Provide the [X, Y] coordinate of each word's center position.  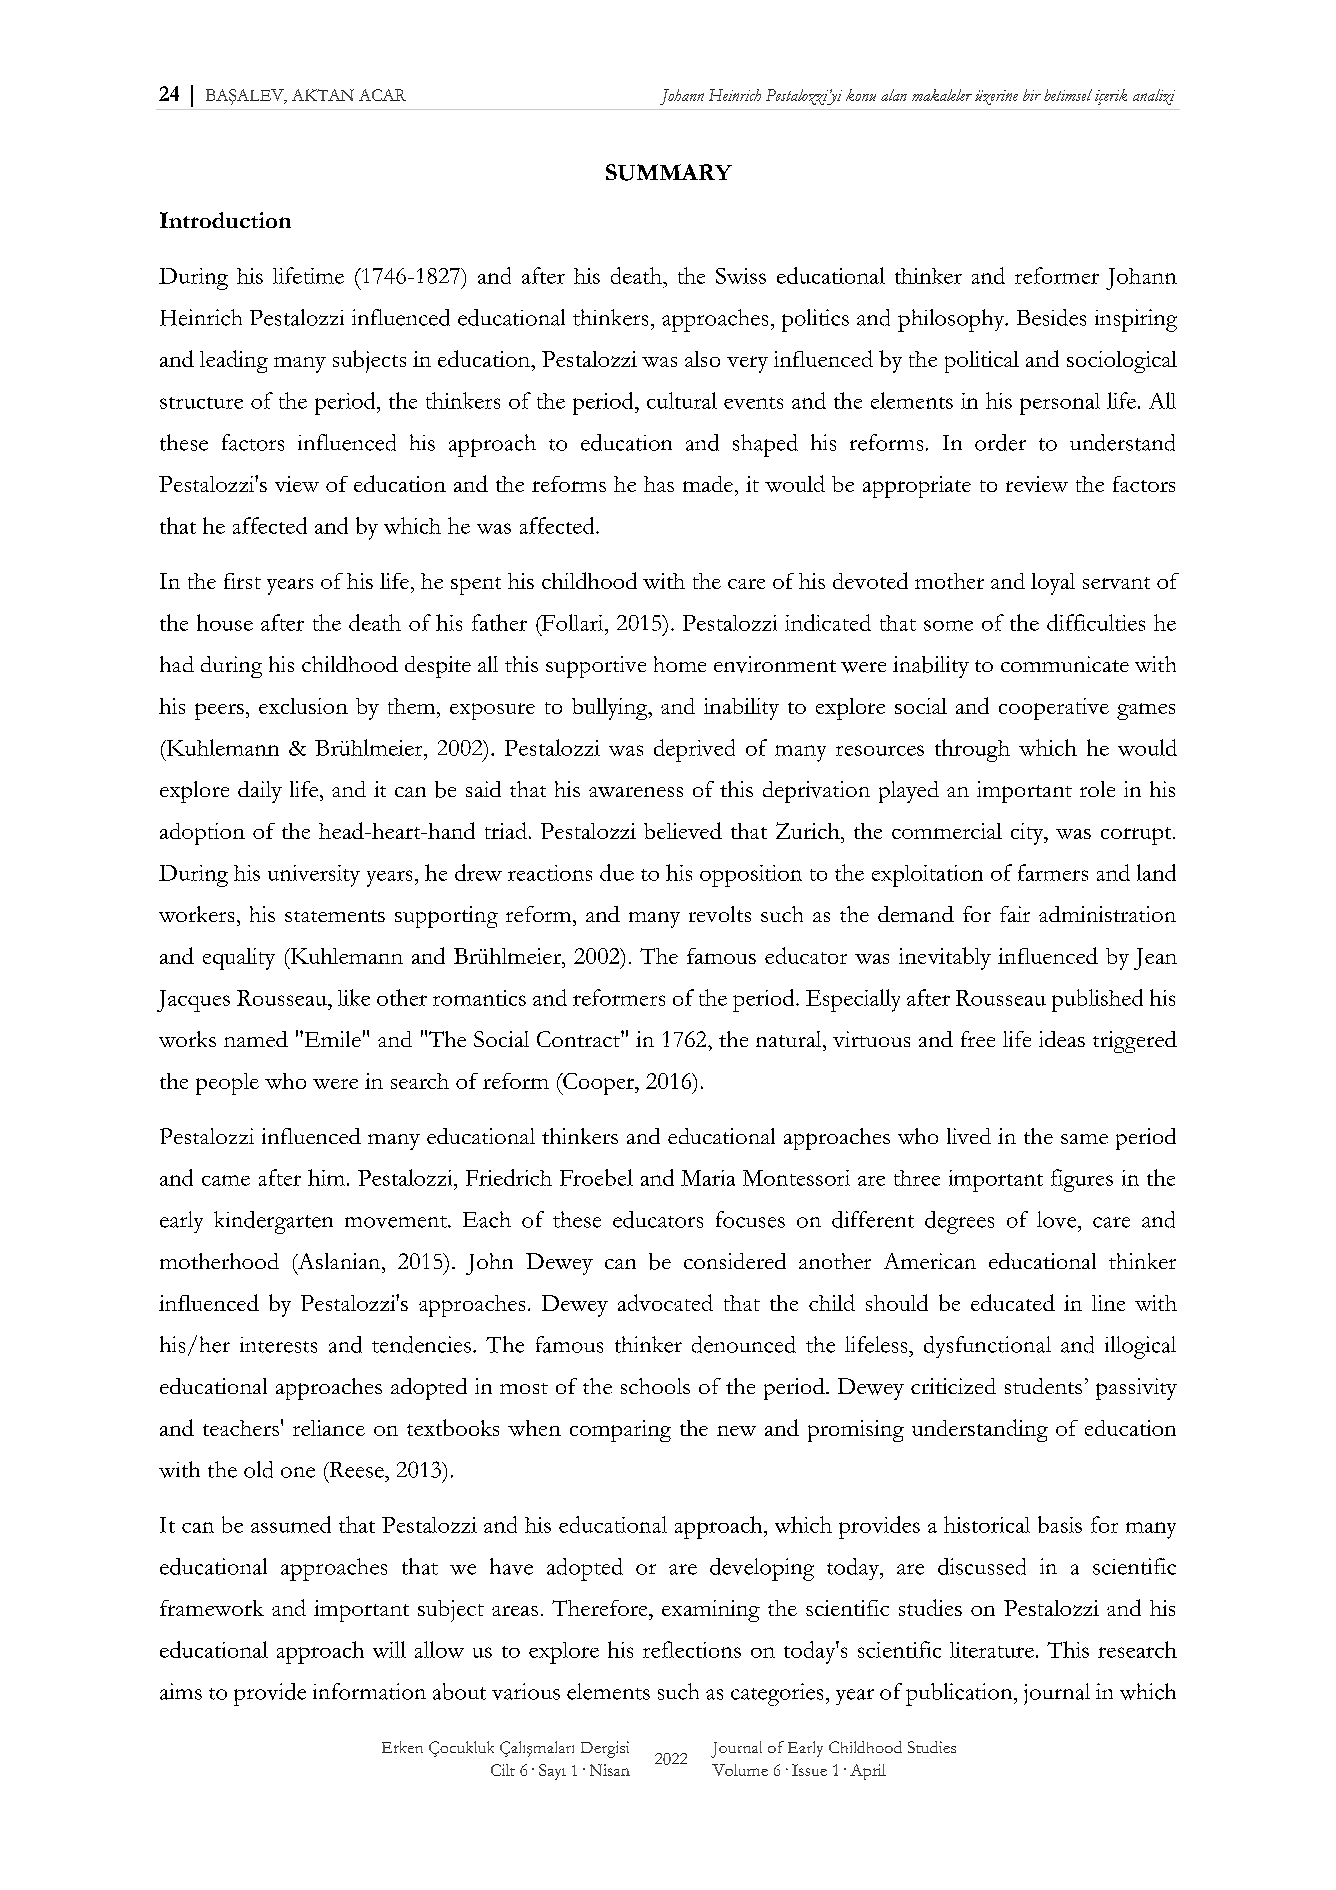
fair [1015, 914]
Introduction [225, 220]
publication [960, 1694]
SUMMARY [669, 172]
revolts [720, 914]
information [369, 1691]
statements [335, 916]
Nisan [610, 1770]
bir [1032, 95]
